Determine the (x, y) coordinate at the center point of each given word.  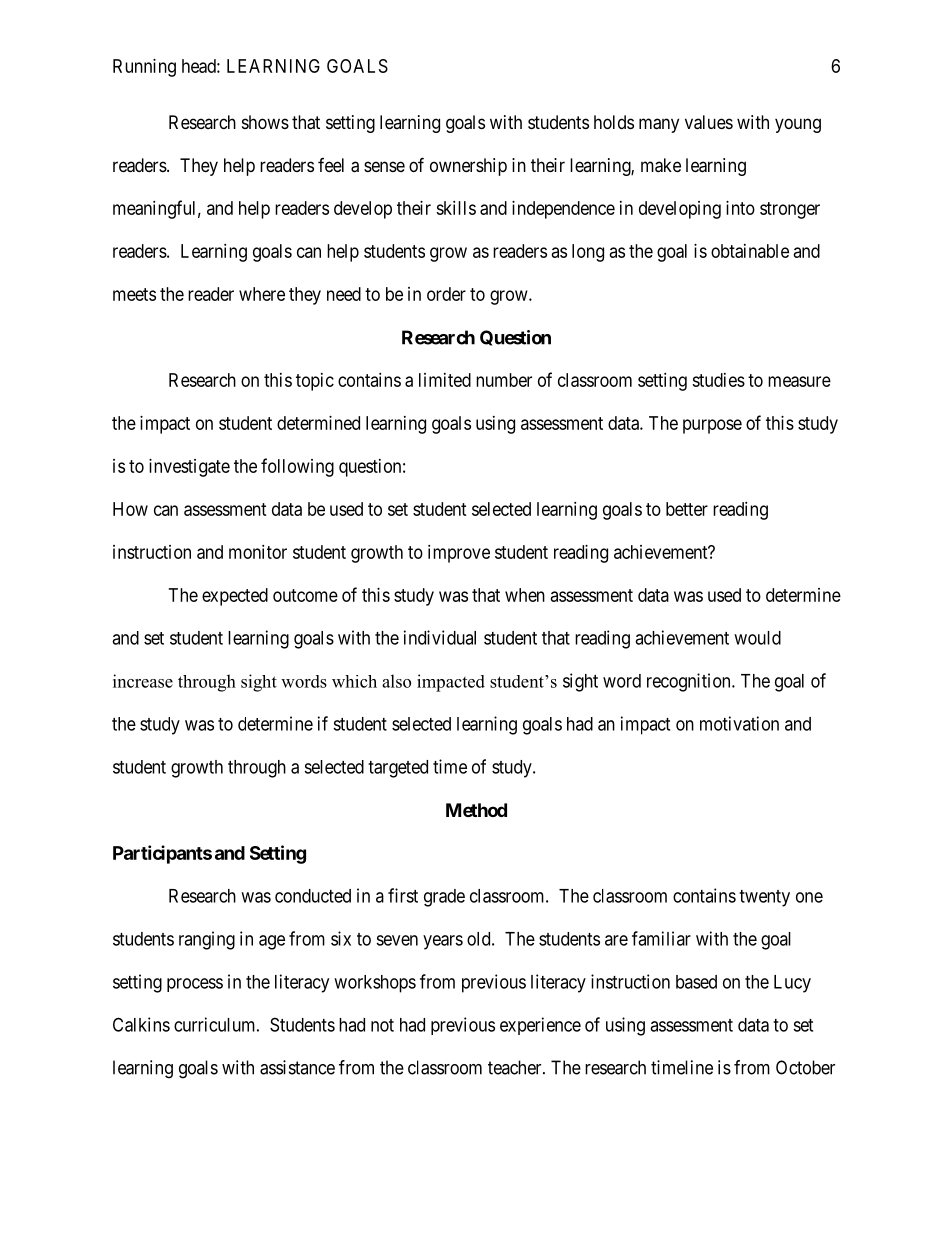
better (687, 509)
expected (235, 597)
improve (459, 554)
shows (265, 122)
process (195, 985)
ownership (468, 167)
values (709, 122)
